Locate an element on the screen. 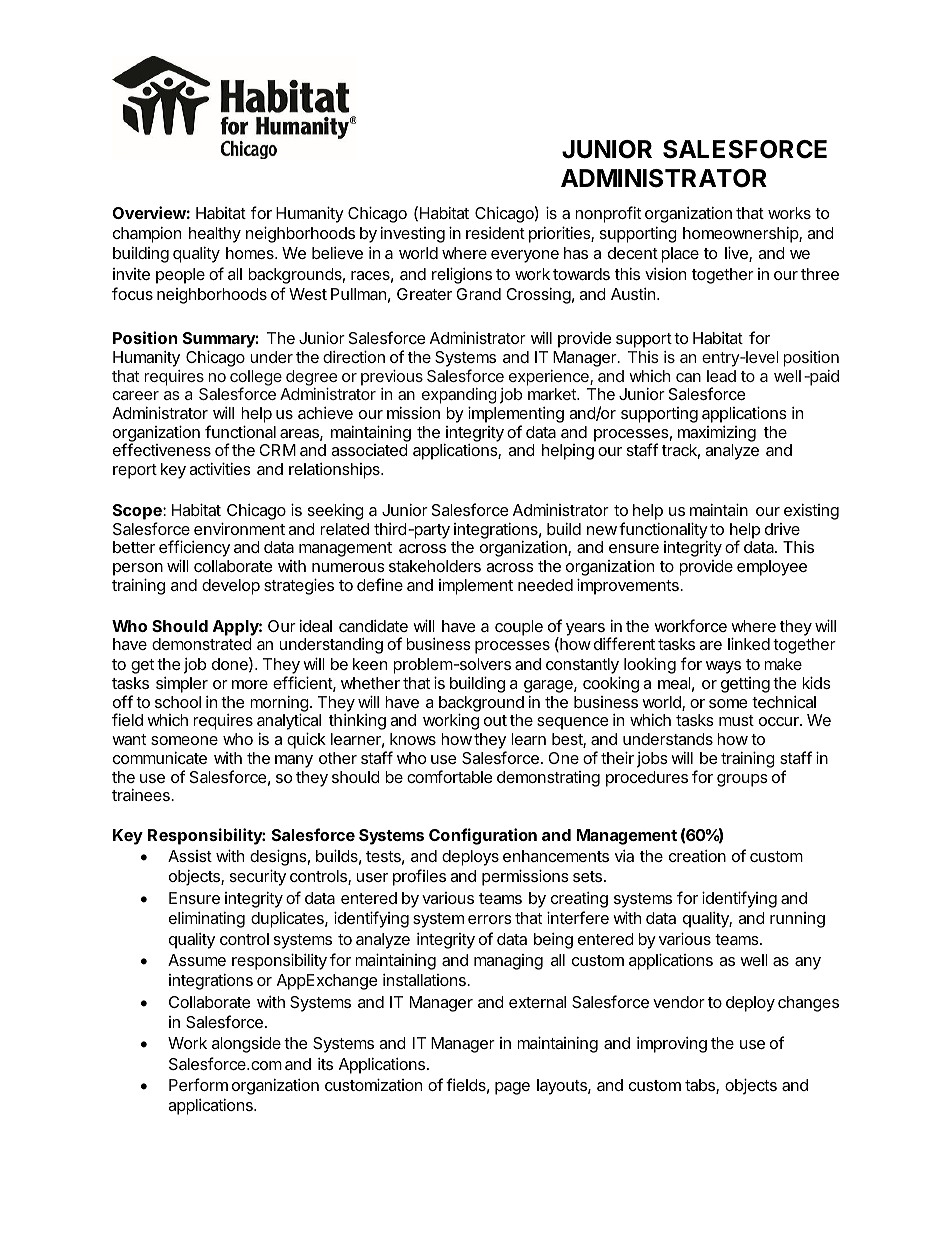  linked is located at coordinates (749, 643).
